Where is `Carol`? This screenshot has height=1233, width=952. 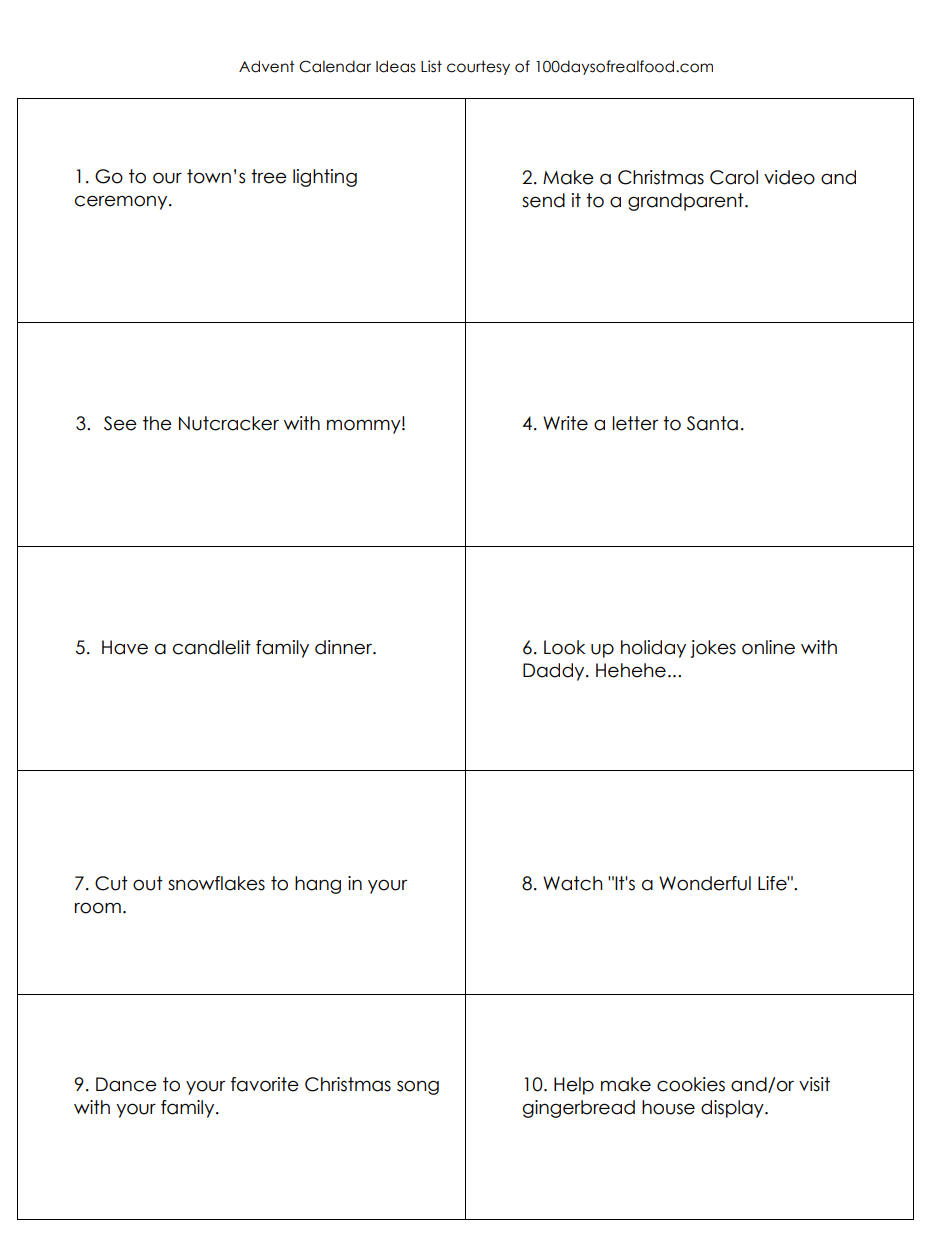 Carol is located at coordinates (734, 177).
